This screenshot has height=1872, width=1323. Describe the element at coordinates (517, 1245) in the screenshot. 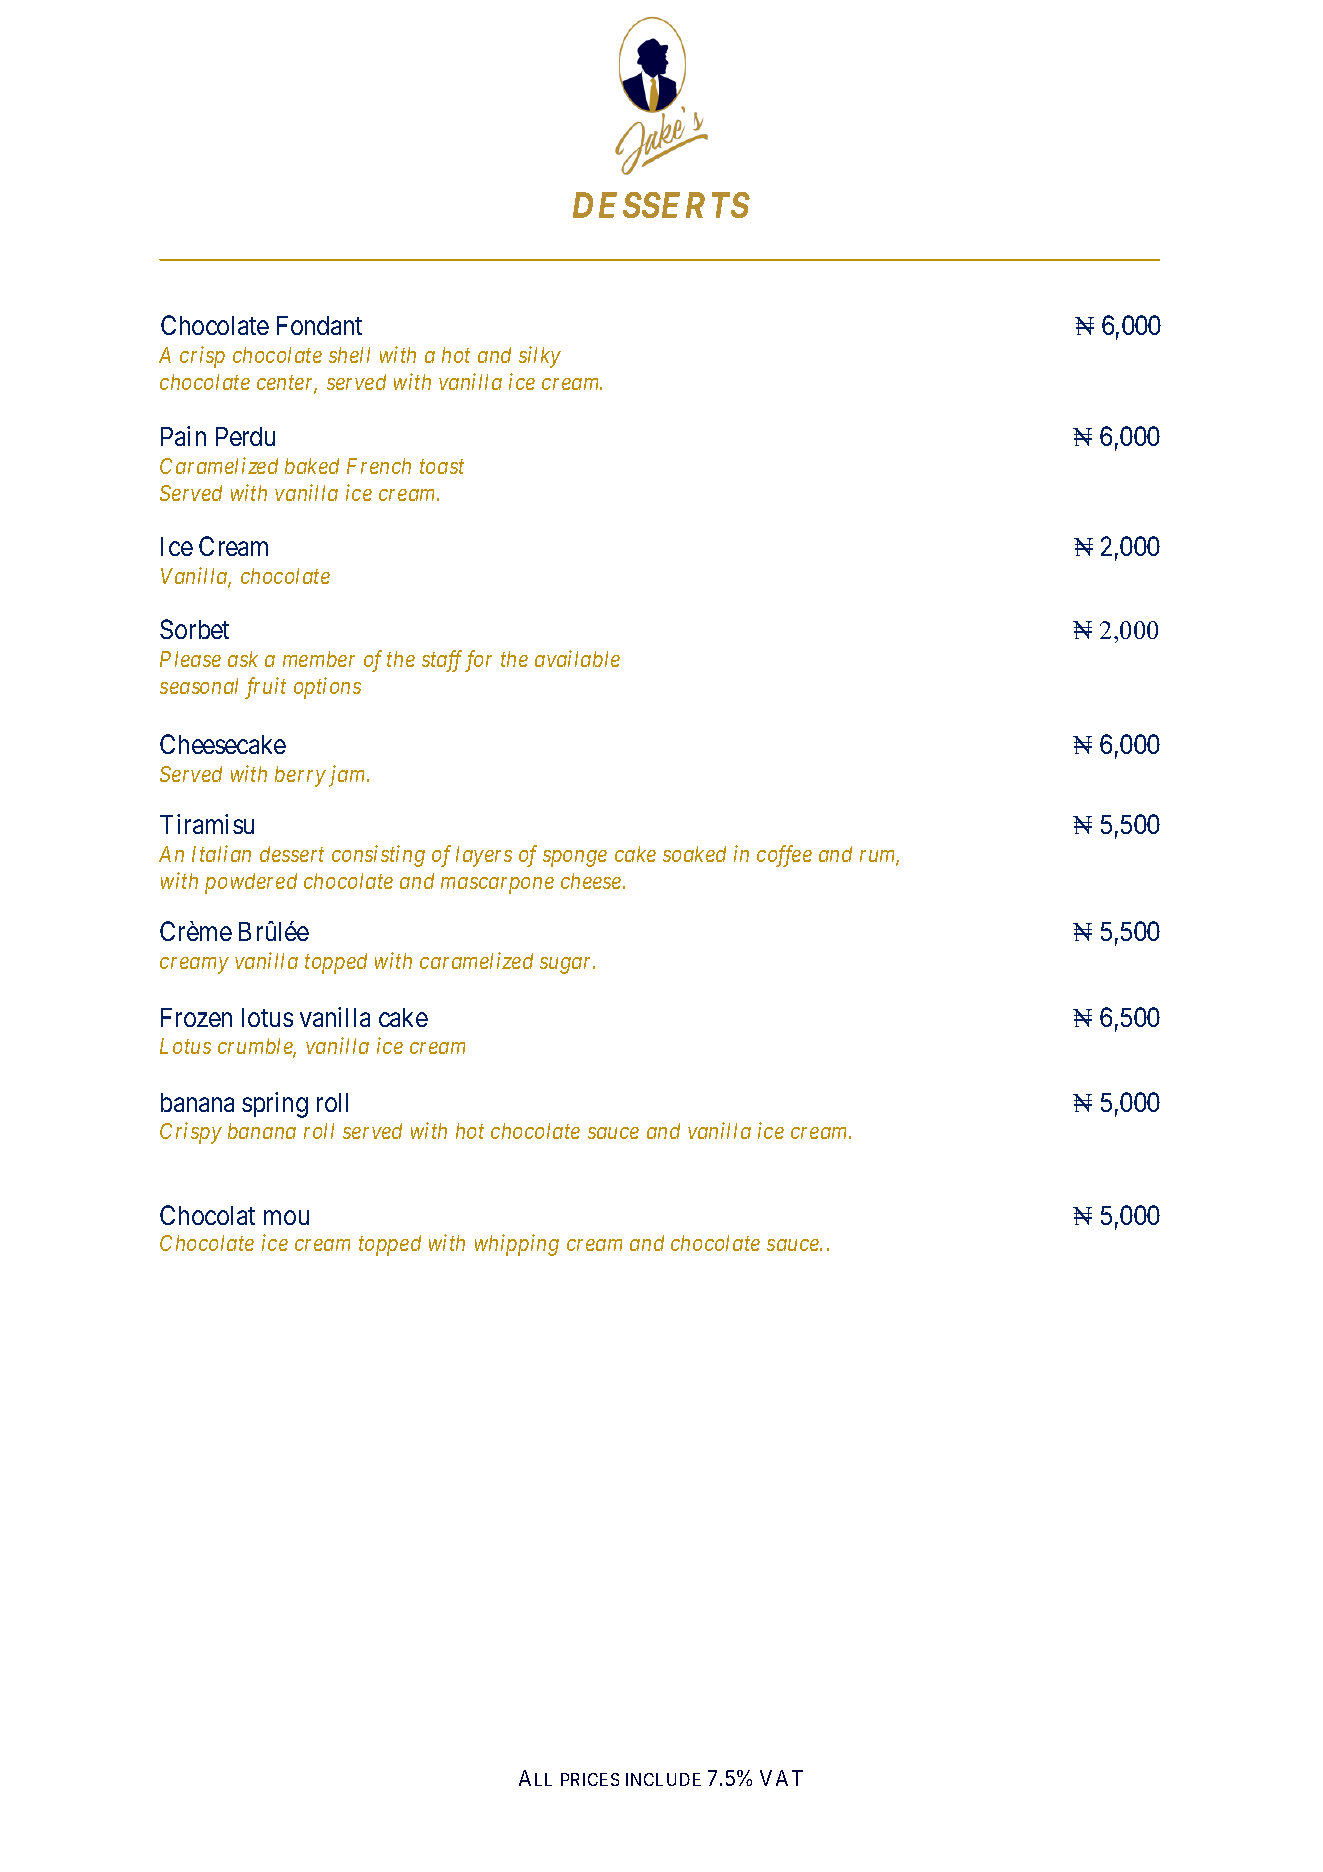

I see `whipping` at that location.
